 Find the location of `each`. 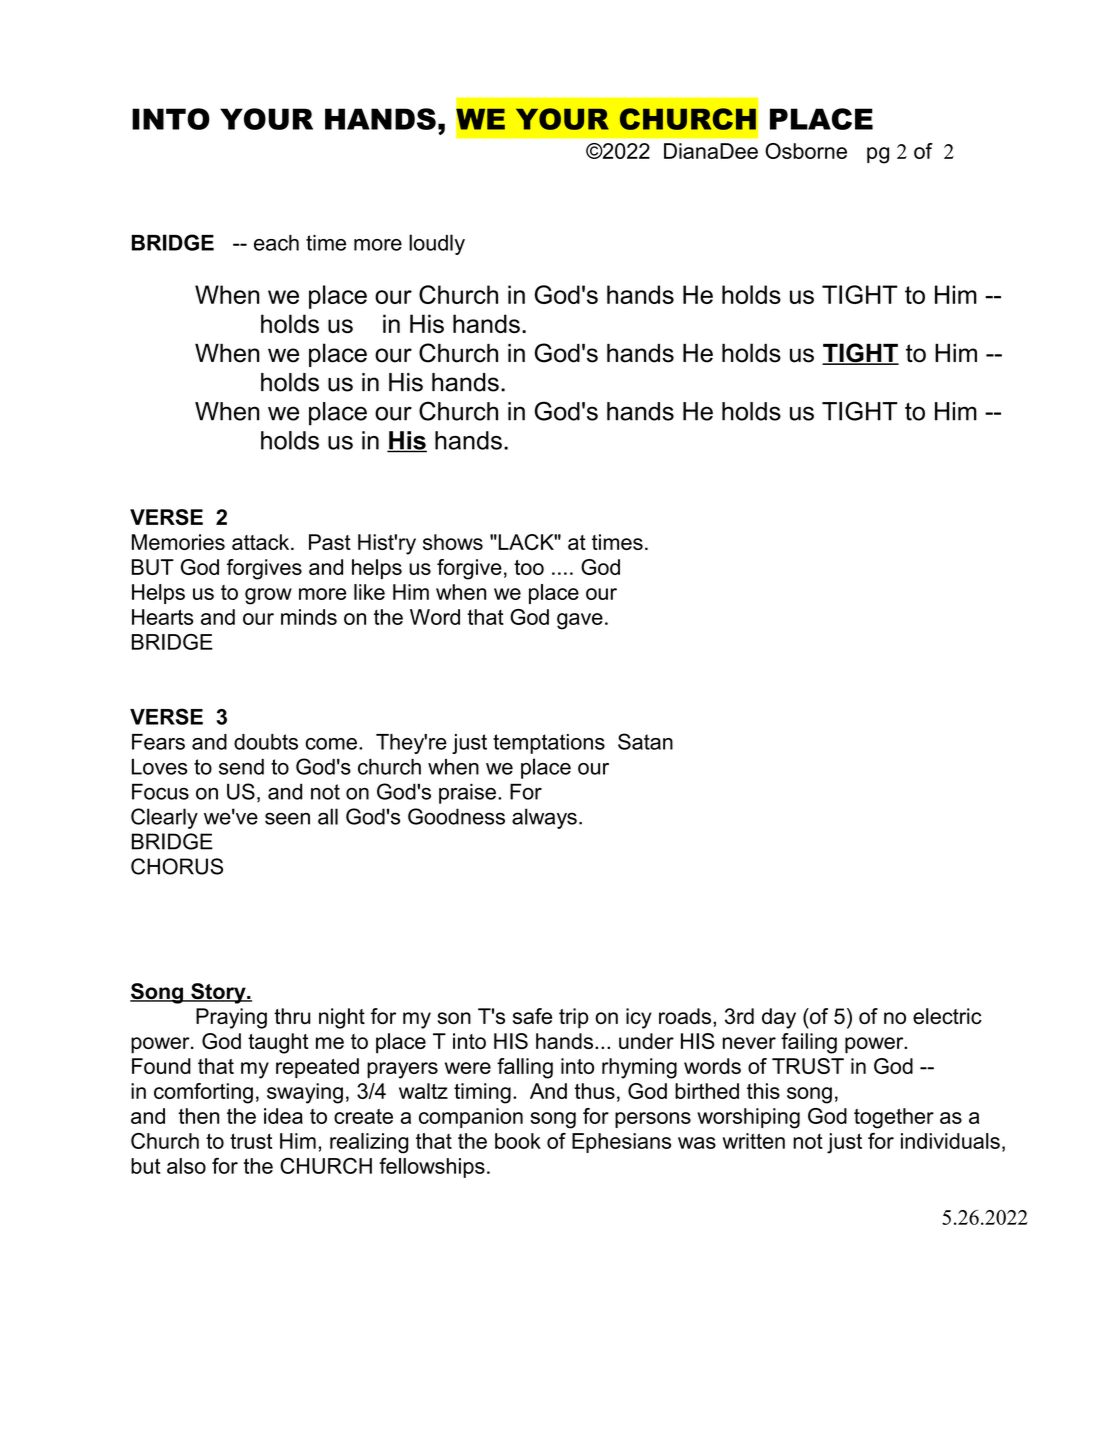

each is located at coordinates (276, 243).
